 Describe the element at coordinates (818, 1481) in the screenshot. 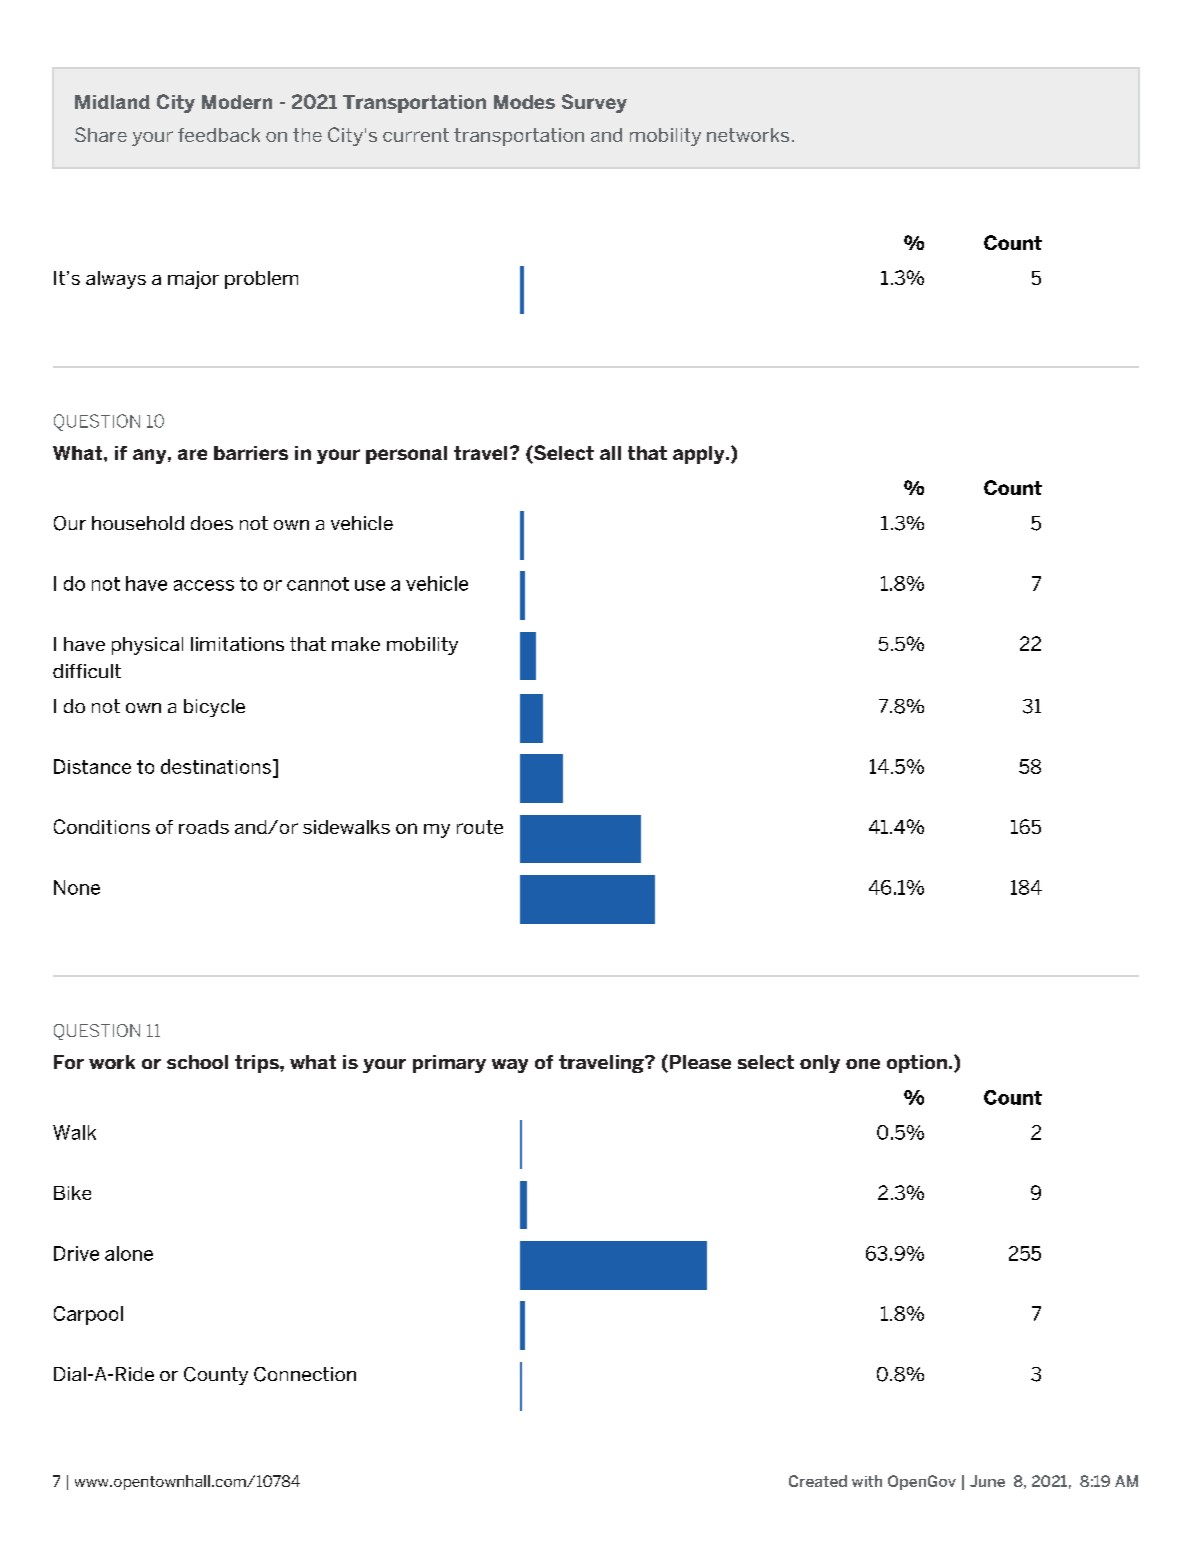

I see `Created` at that location.
